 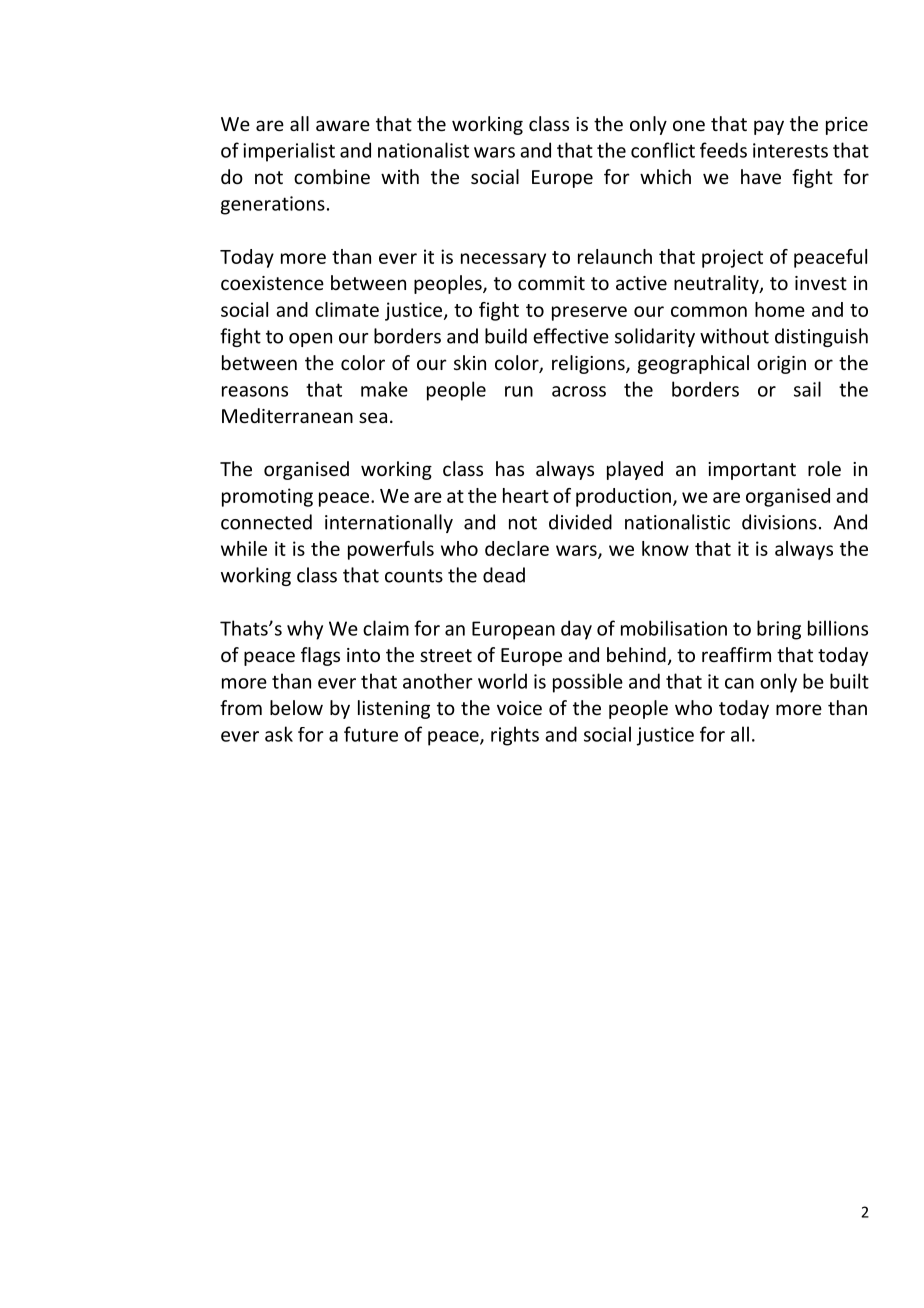 I want to click on dead, so click(x=504, y=575).
